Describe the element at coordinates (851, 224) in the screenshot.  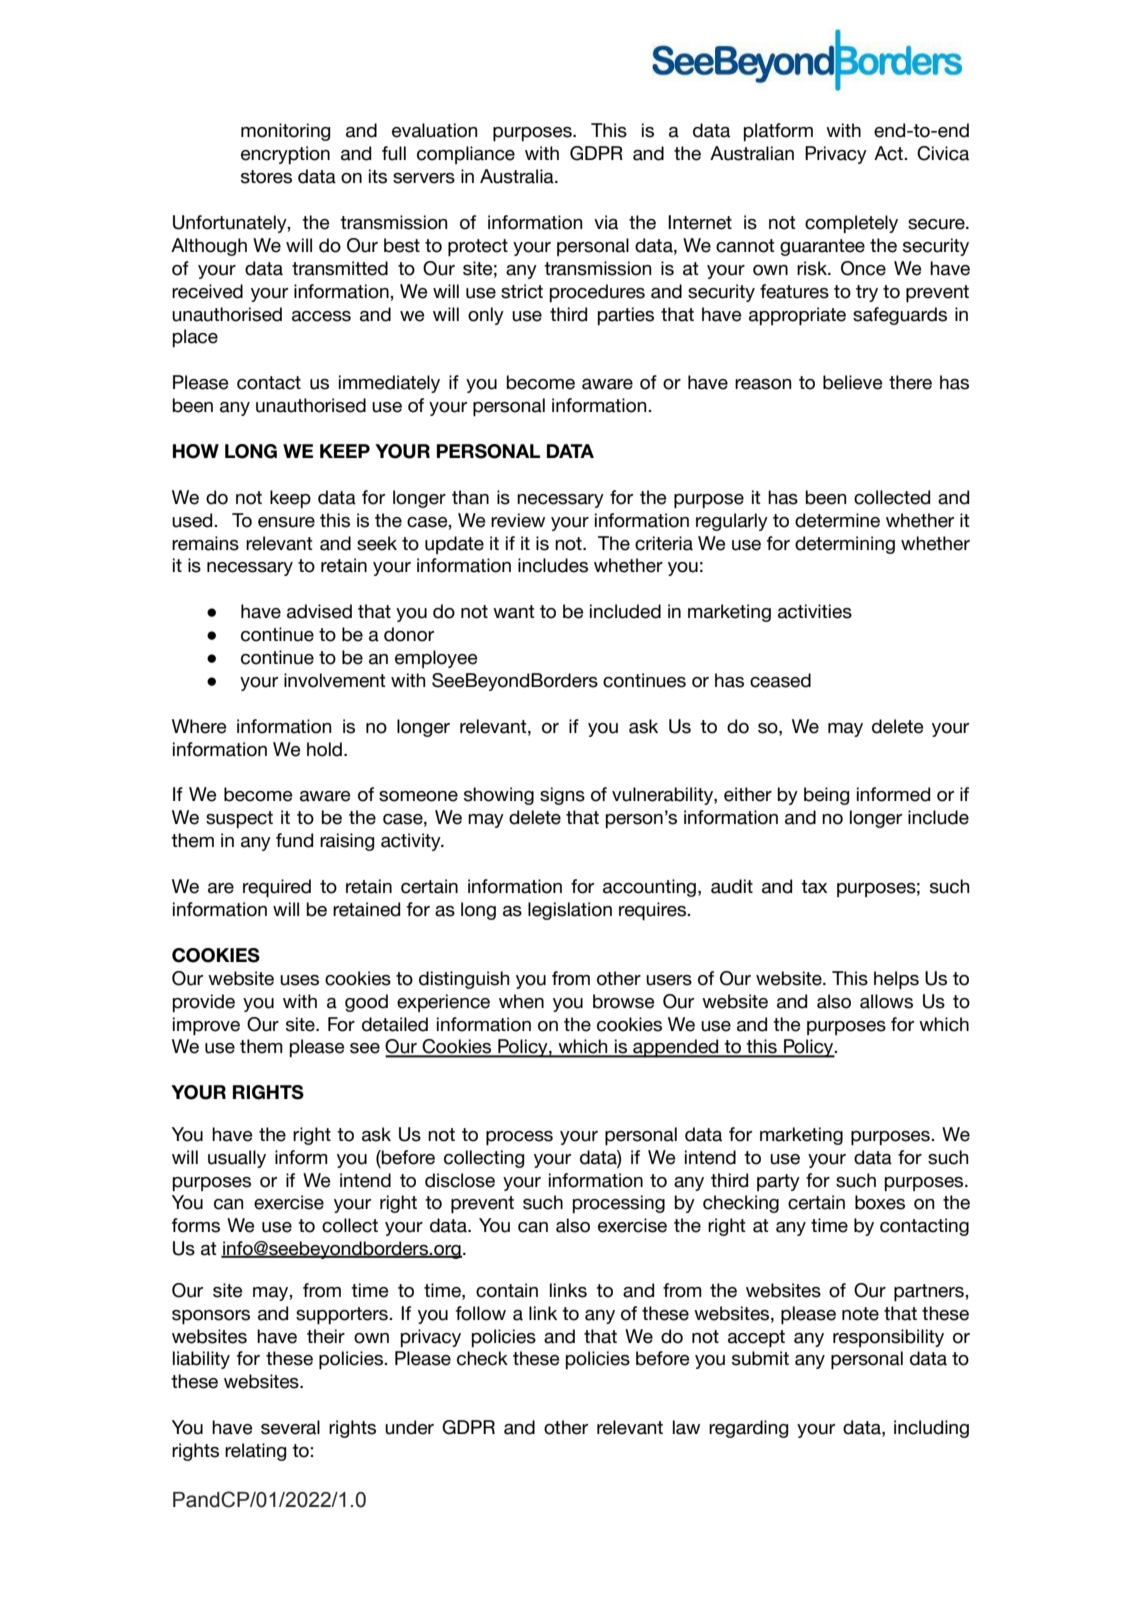
I see `completely` at that location.
